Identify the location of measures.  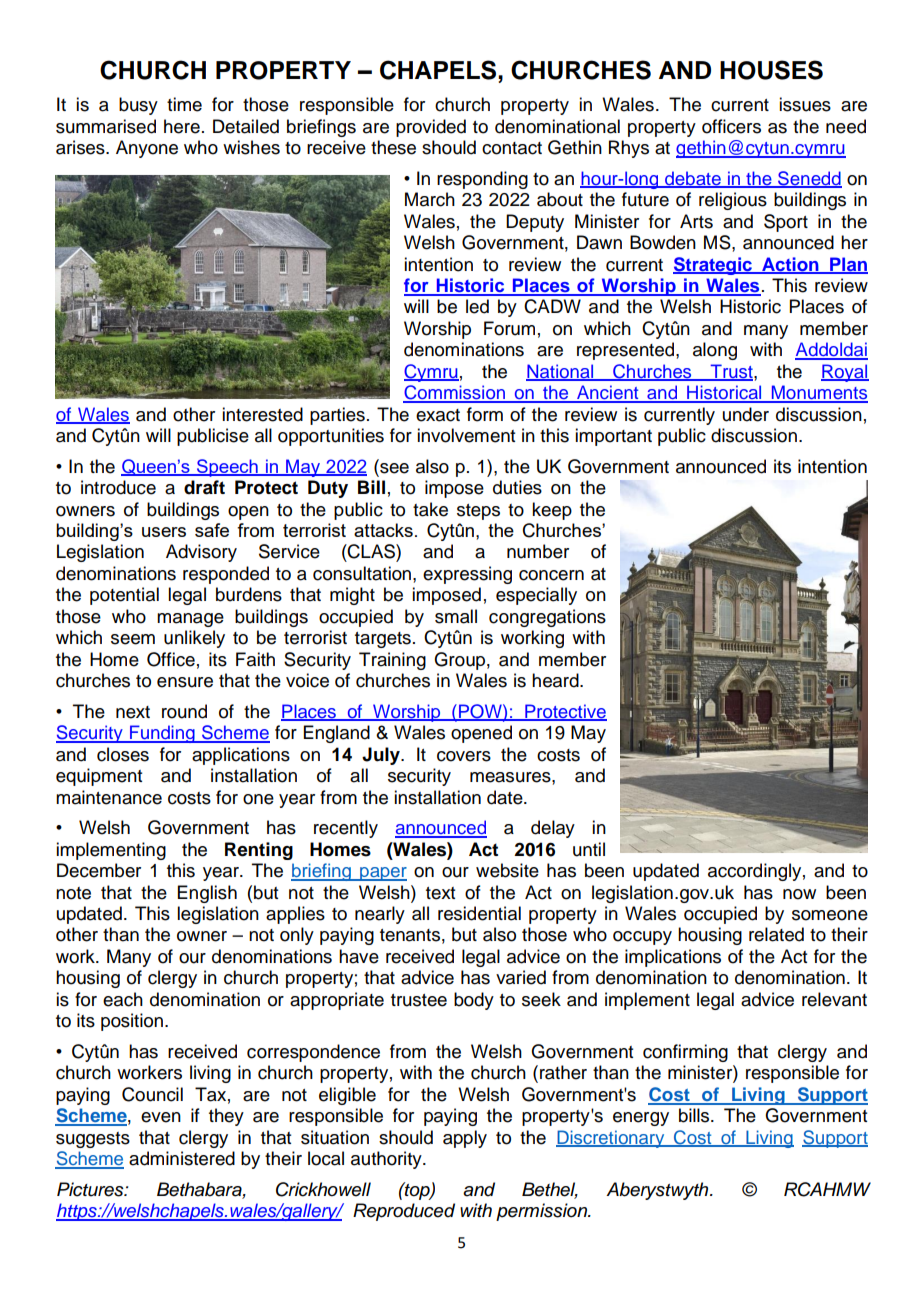
(511, 777).
